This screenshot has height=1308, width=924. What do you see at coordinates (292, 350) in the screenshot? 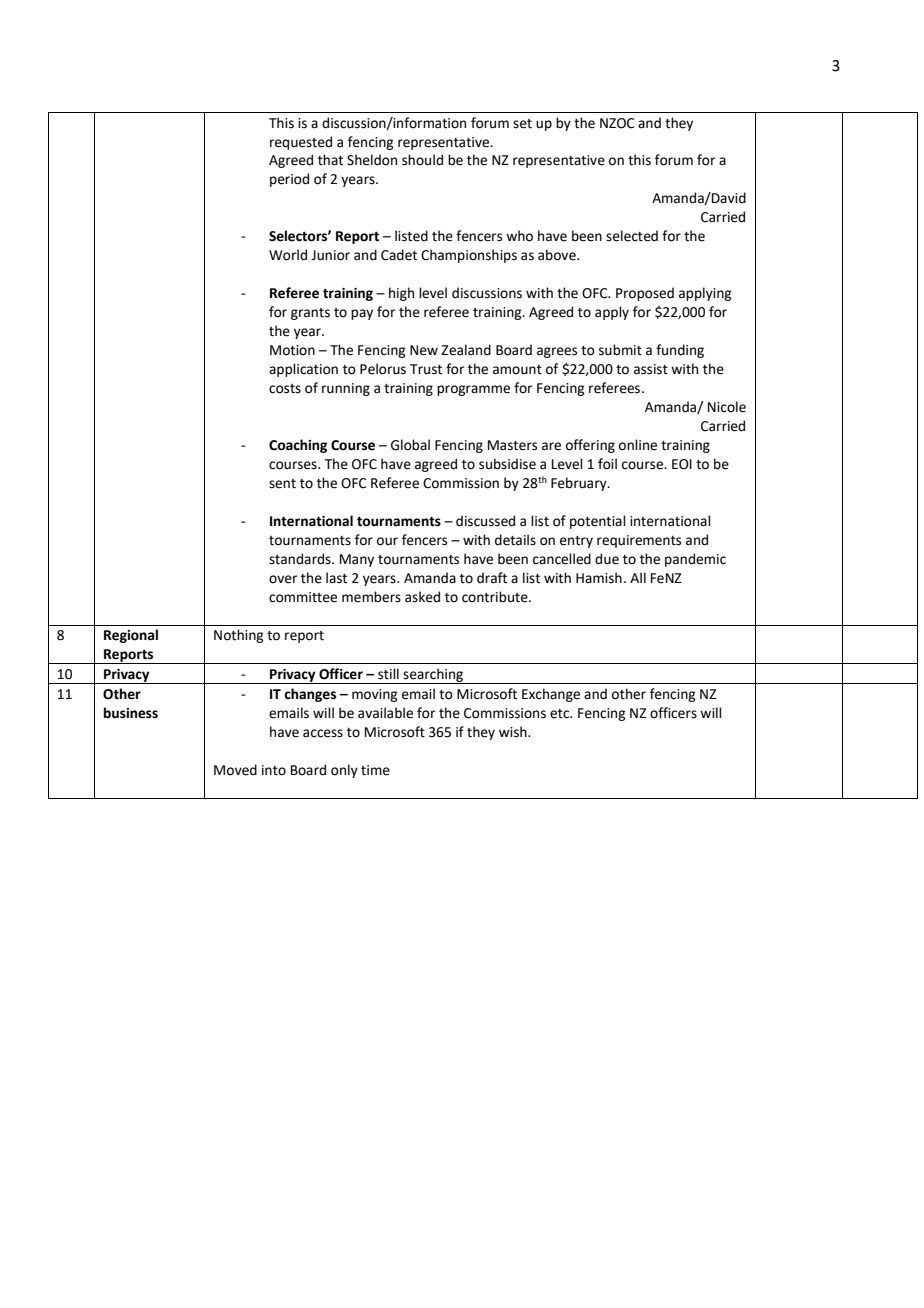
I see `Motion` at bounding box center [292, 350].
